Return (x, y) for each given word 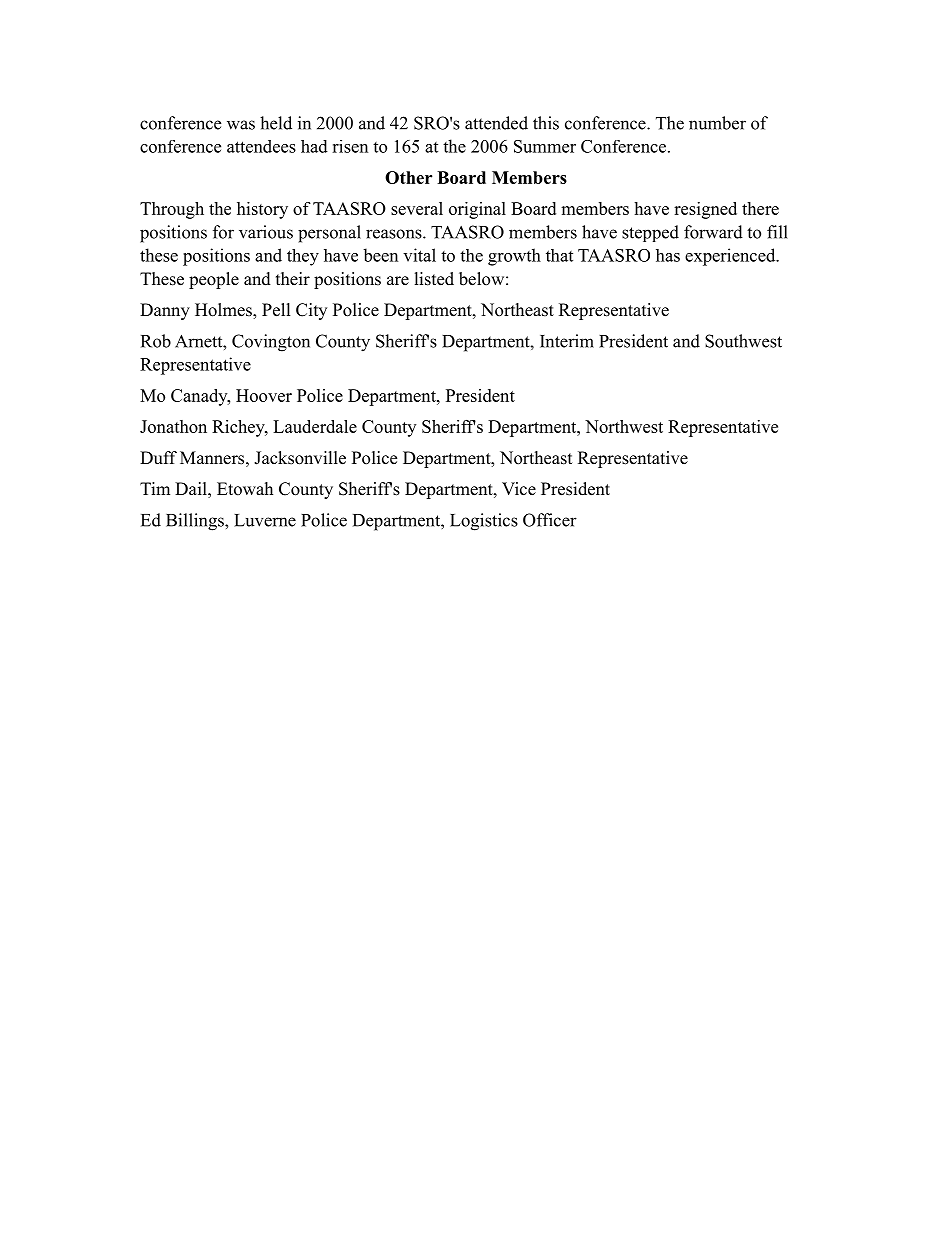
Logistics (484, 522)
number (717, 123)
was (241, 125)
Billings (196, 522)
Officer (550, 520)
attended (496, 123)
